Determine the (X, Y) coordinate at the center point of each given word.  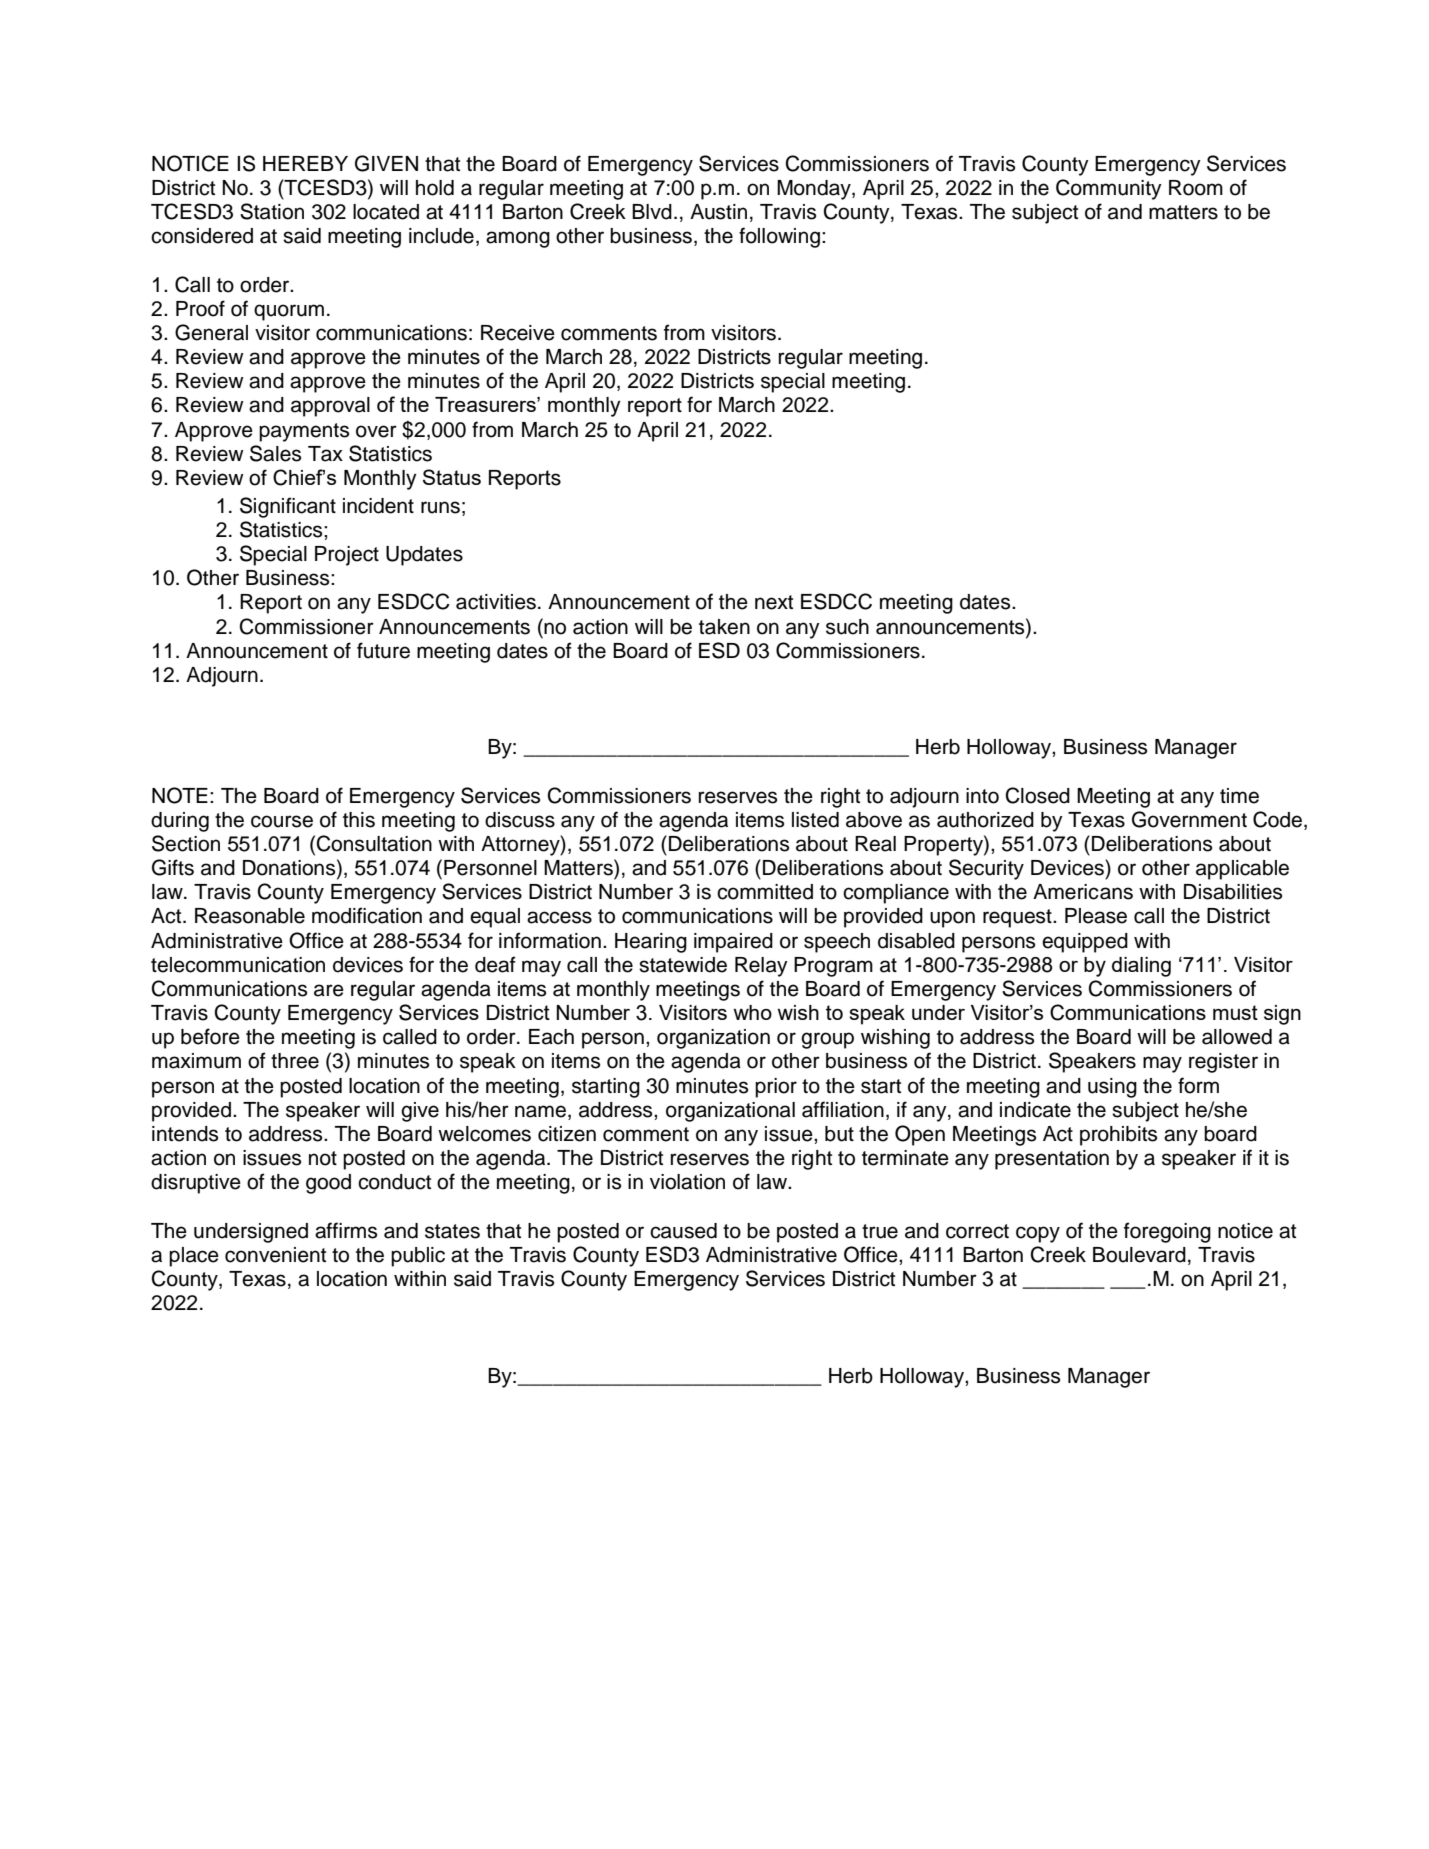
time (1239, 796)
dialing (1141, 967)
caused (683, 1231)
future (383, 650)
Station (272, 211)
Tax (325, 454)
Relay (761, 967)
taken (724, 627)
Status (452, 477)
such (847, 627)
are (329, 990)
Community (1109, 189)
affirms (346, 1230)
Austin (718, 212)
